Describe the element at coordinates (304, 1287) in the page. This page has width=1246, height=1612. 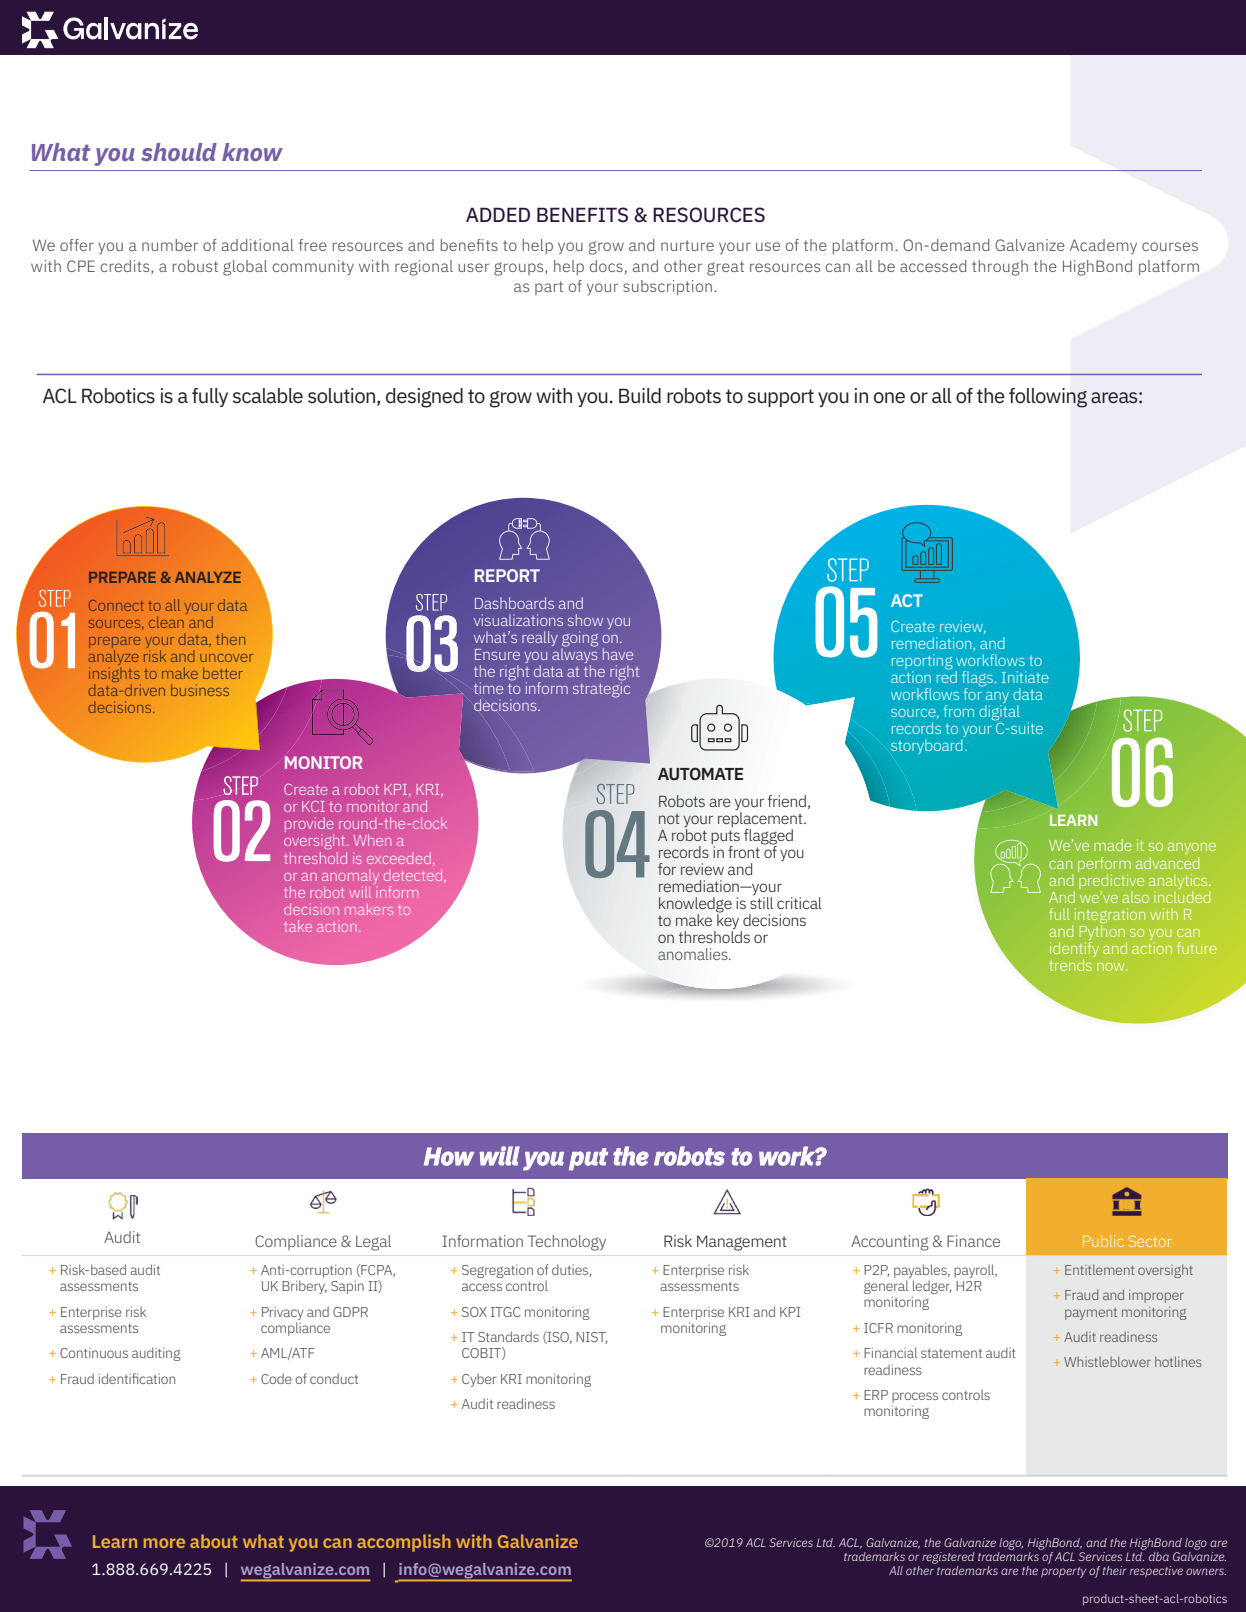
I see `Bribery` at that location.
